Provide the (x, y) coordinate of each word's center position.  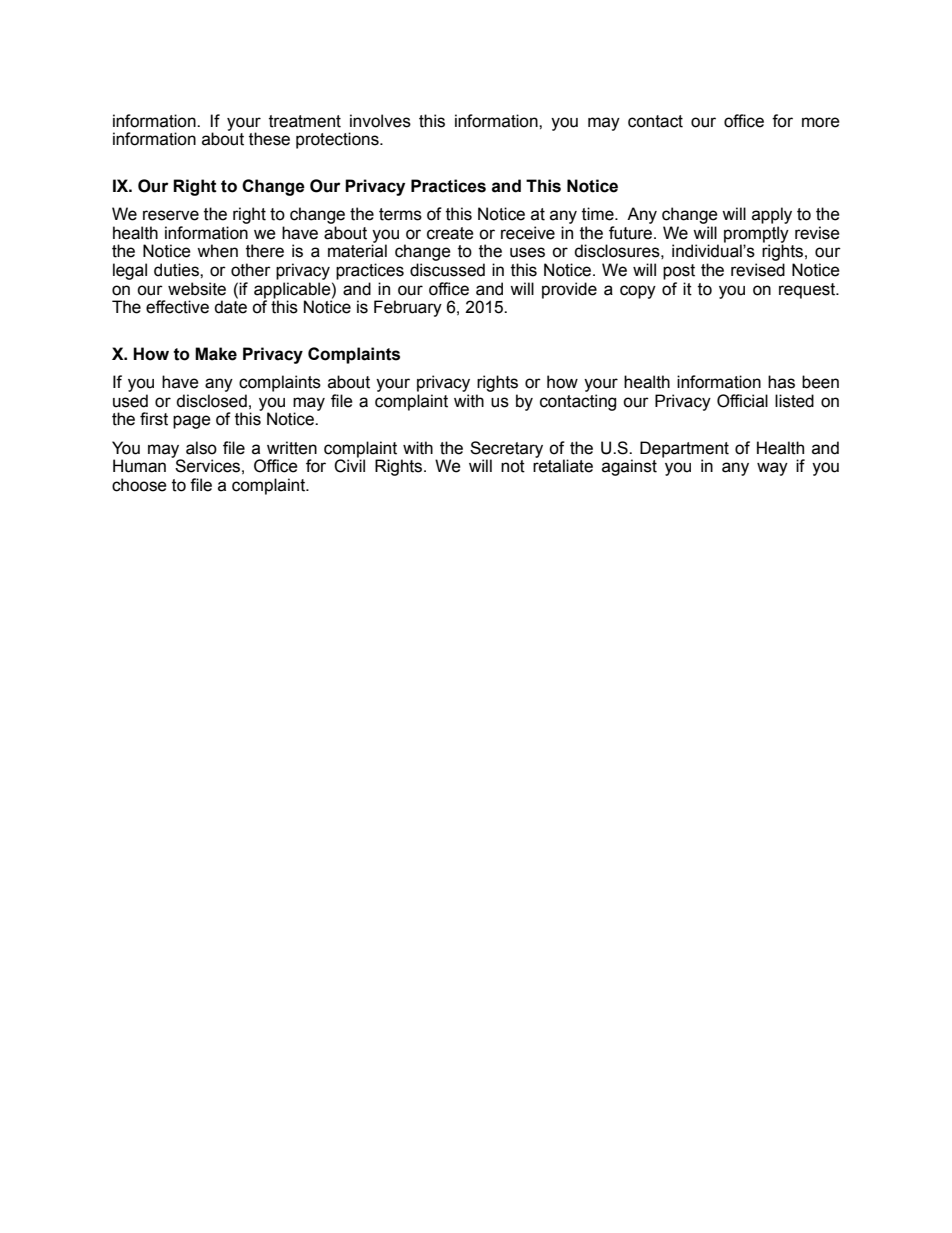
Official (742, 401)
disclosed (211, 401)
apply (772, 215)
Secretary (506, 450)
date (230, 307)
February (408, 308)
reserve (171, 215)
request (808, 291)
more (821, 122)
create (450, 233)
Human (139, 466)
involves (380, 121)
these (269, 139)
